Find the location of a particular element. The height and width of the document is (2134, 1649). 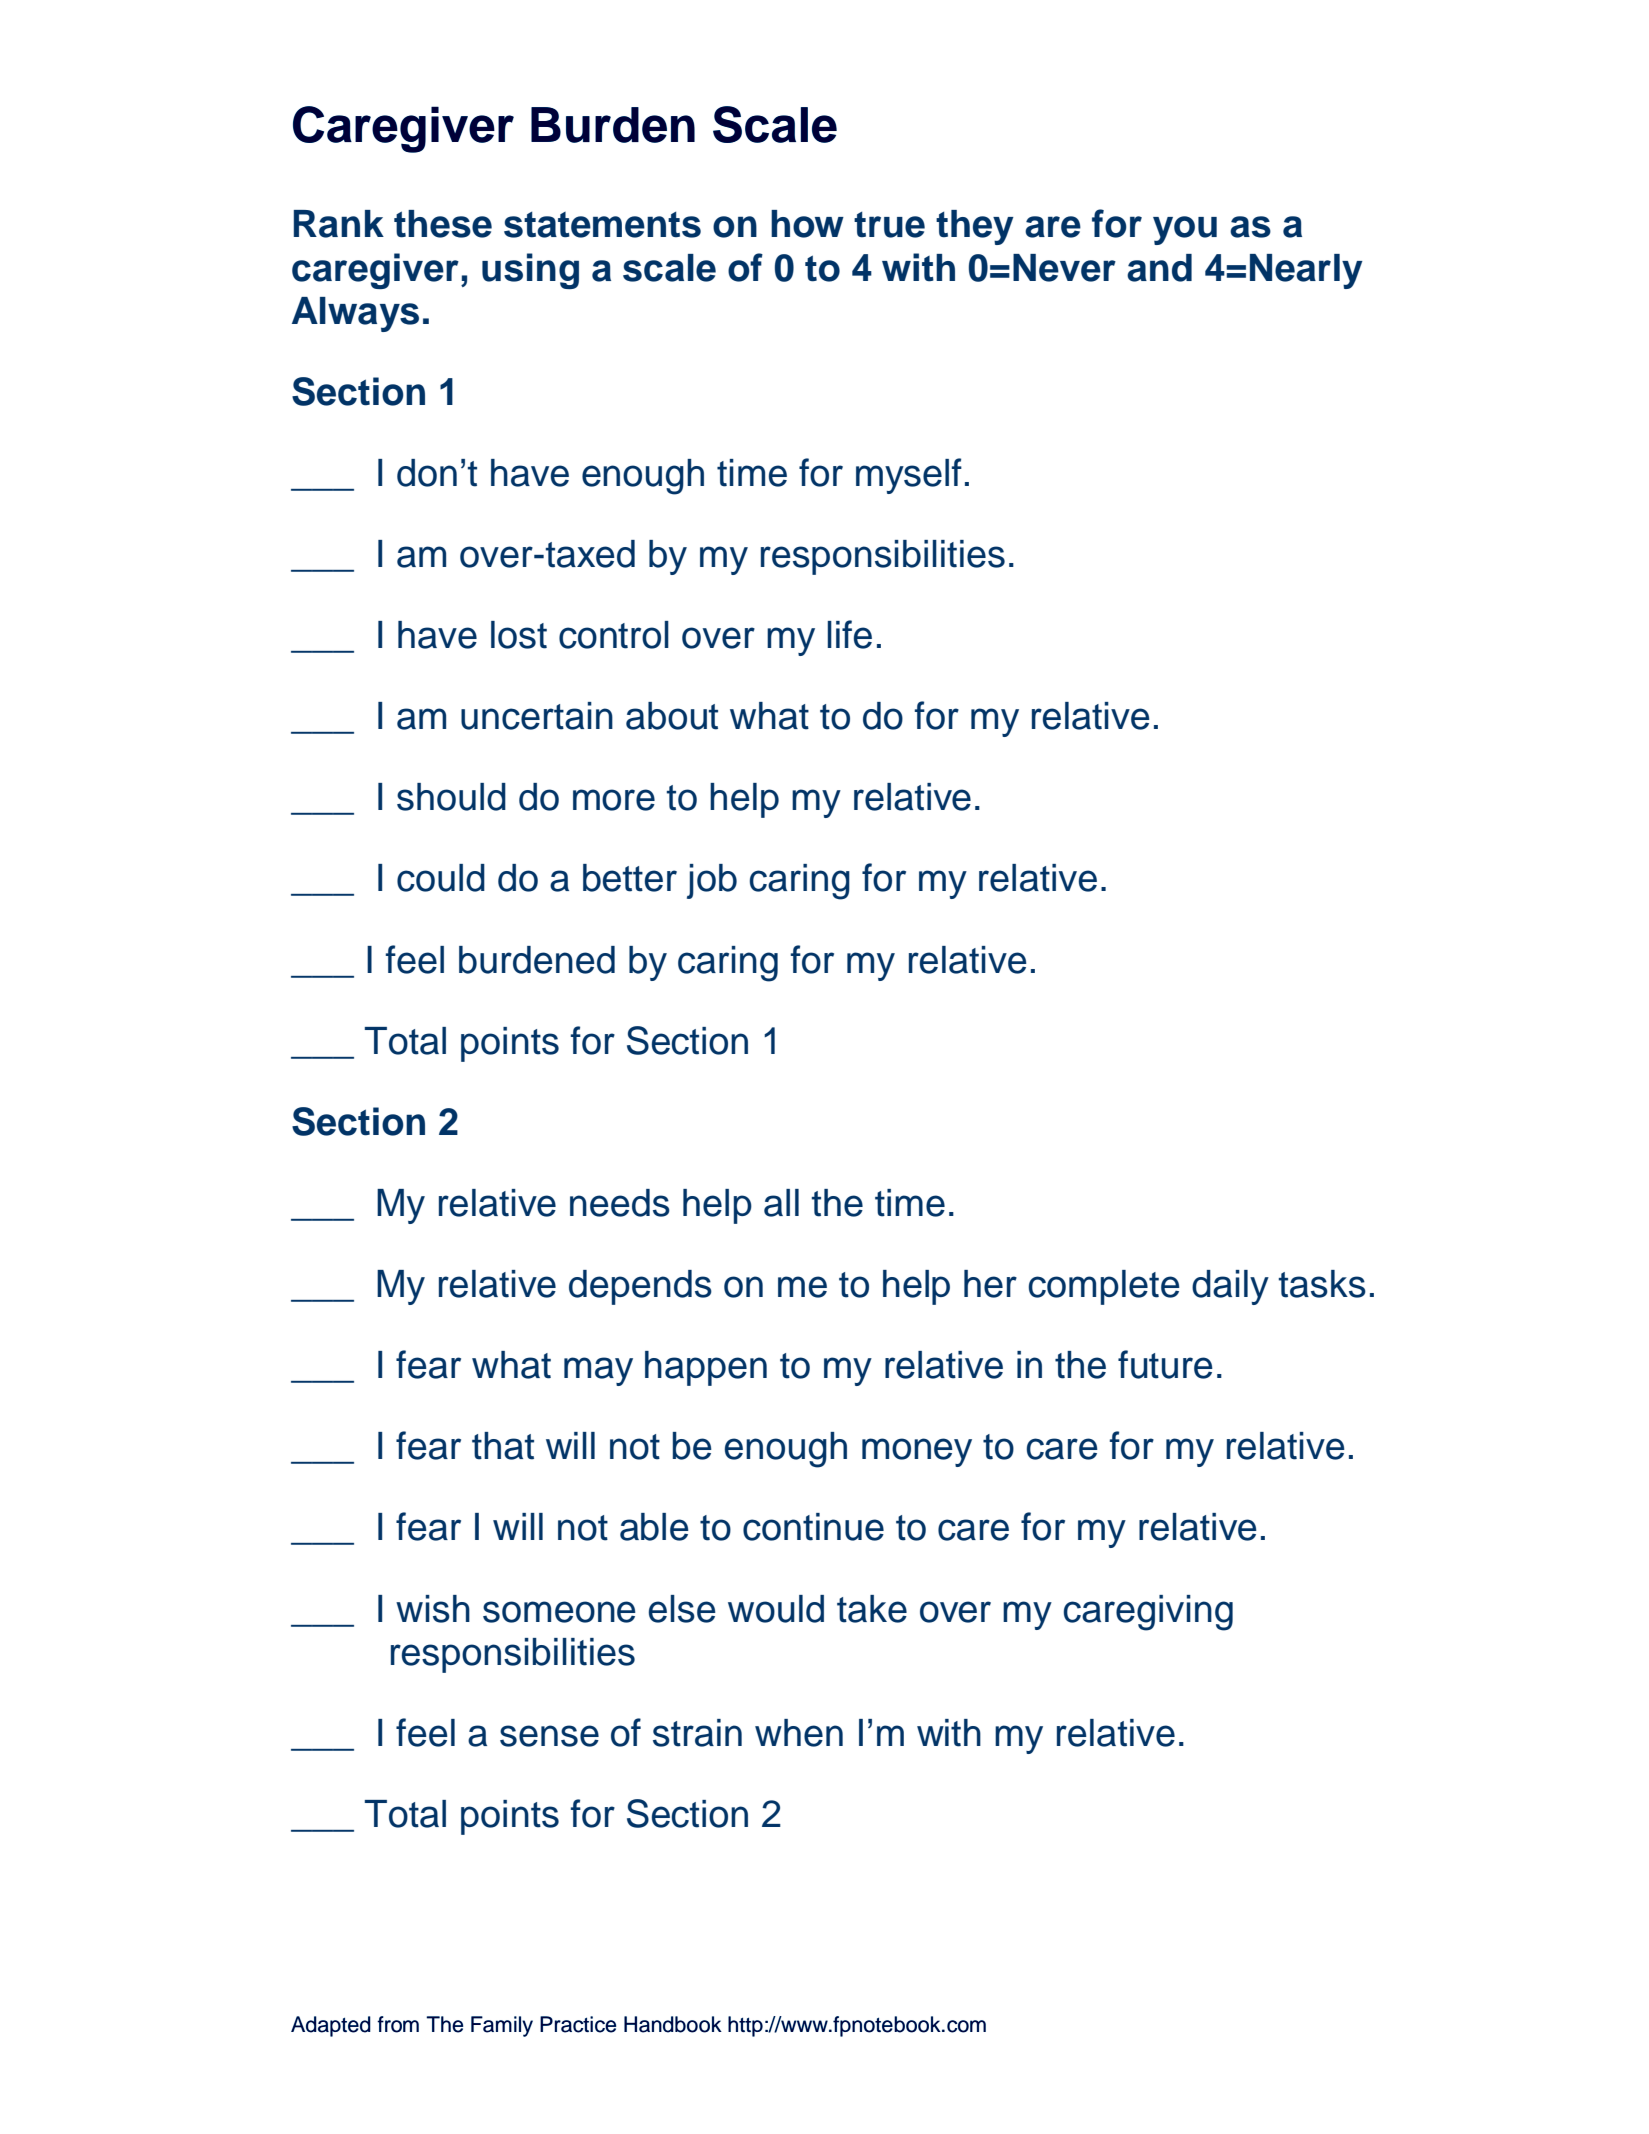

Handbook is located at coordinates (673, 2024).
